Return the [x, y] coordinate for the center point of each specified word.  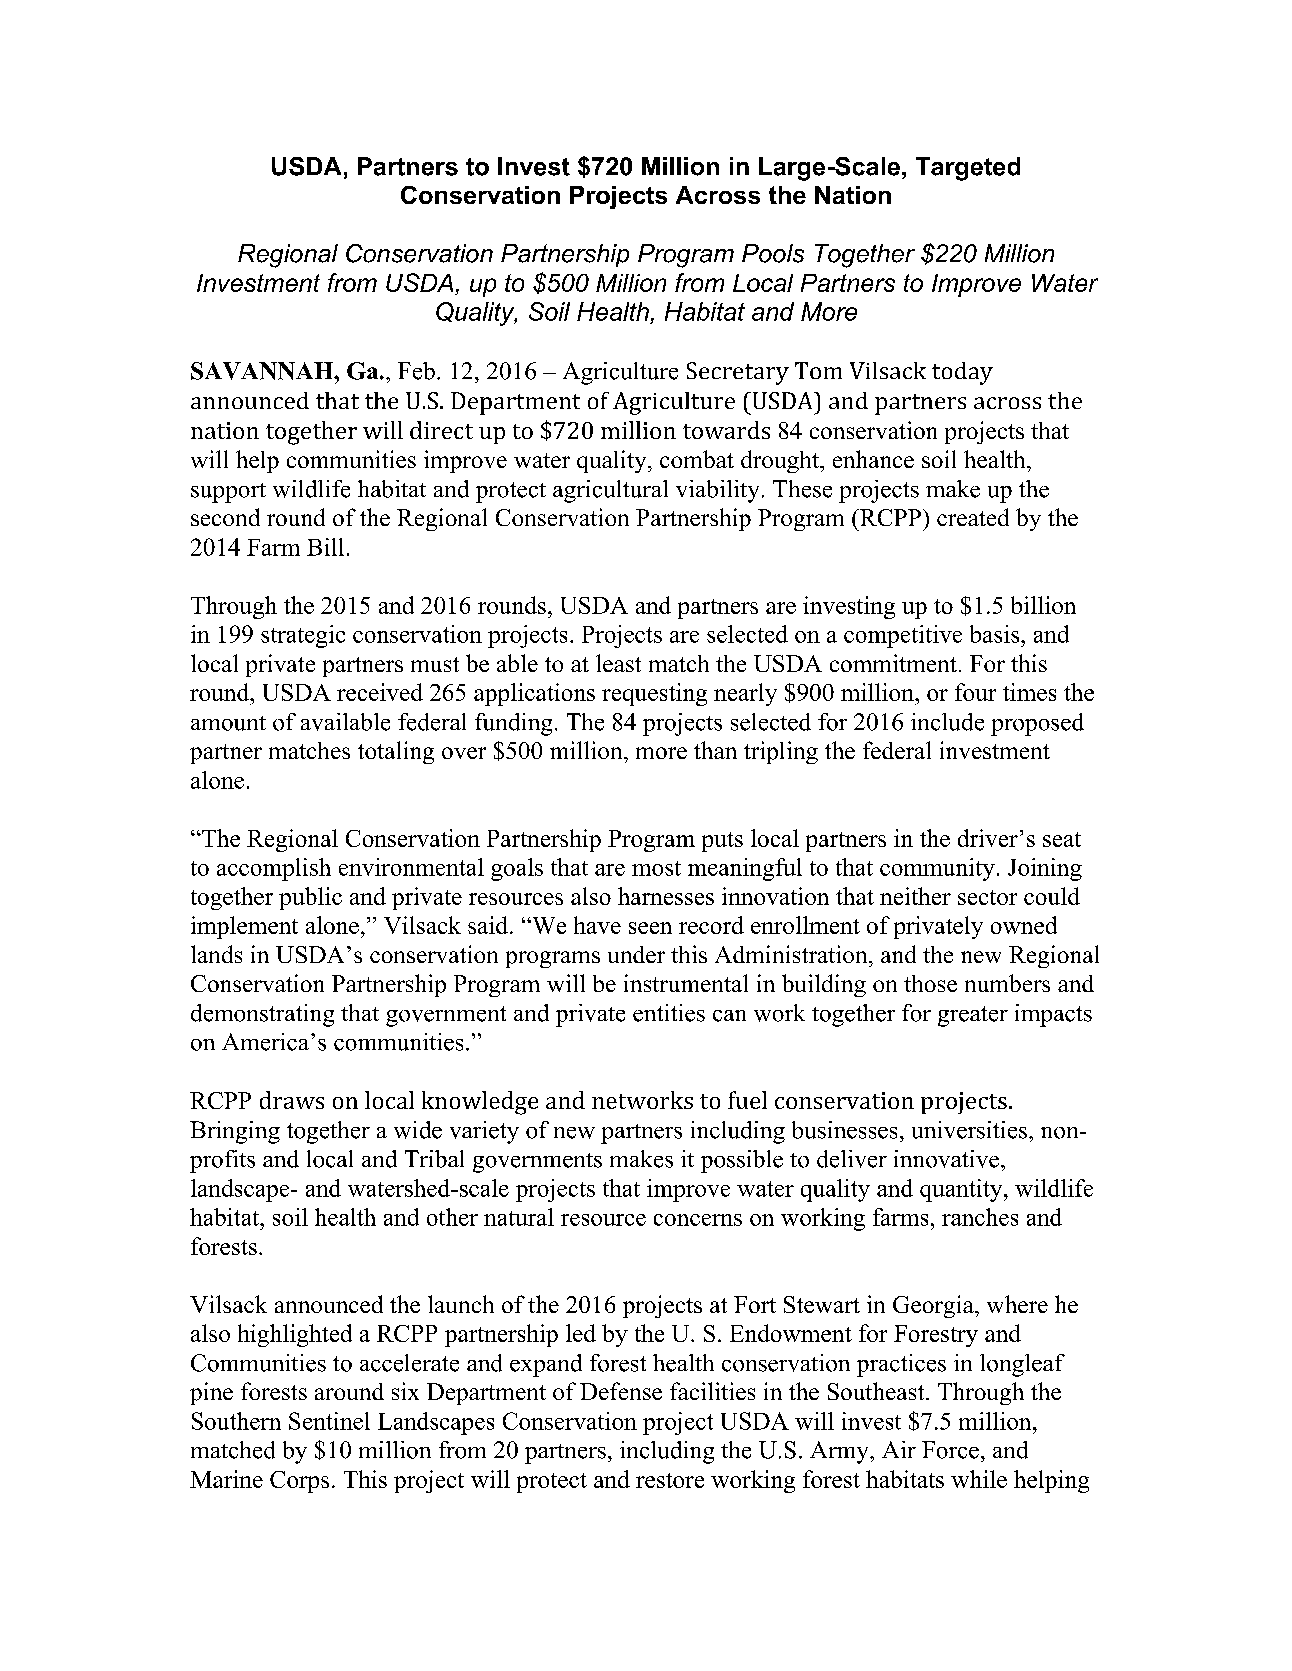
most [656, 868]
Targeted [968, 169]
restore [670, 1480]
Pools [773, 253]
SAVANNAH [263, 371]
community [937, 869]
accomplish [274, 869]
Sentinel [329, 1421]
